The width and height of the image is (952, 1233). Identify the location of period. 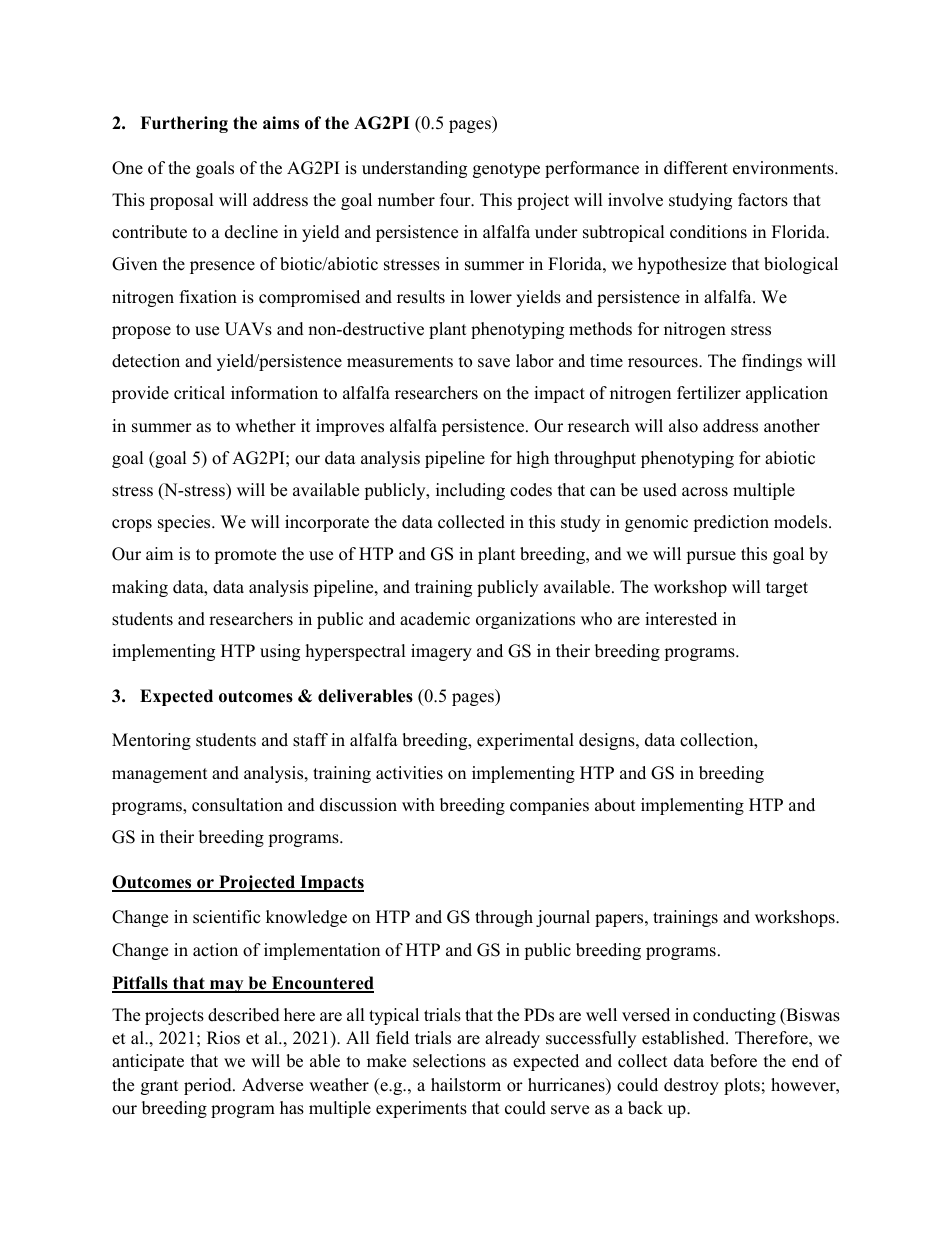
(209, 1086).
